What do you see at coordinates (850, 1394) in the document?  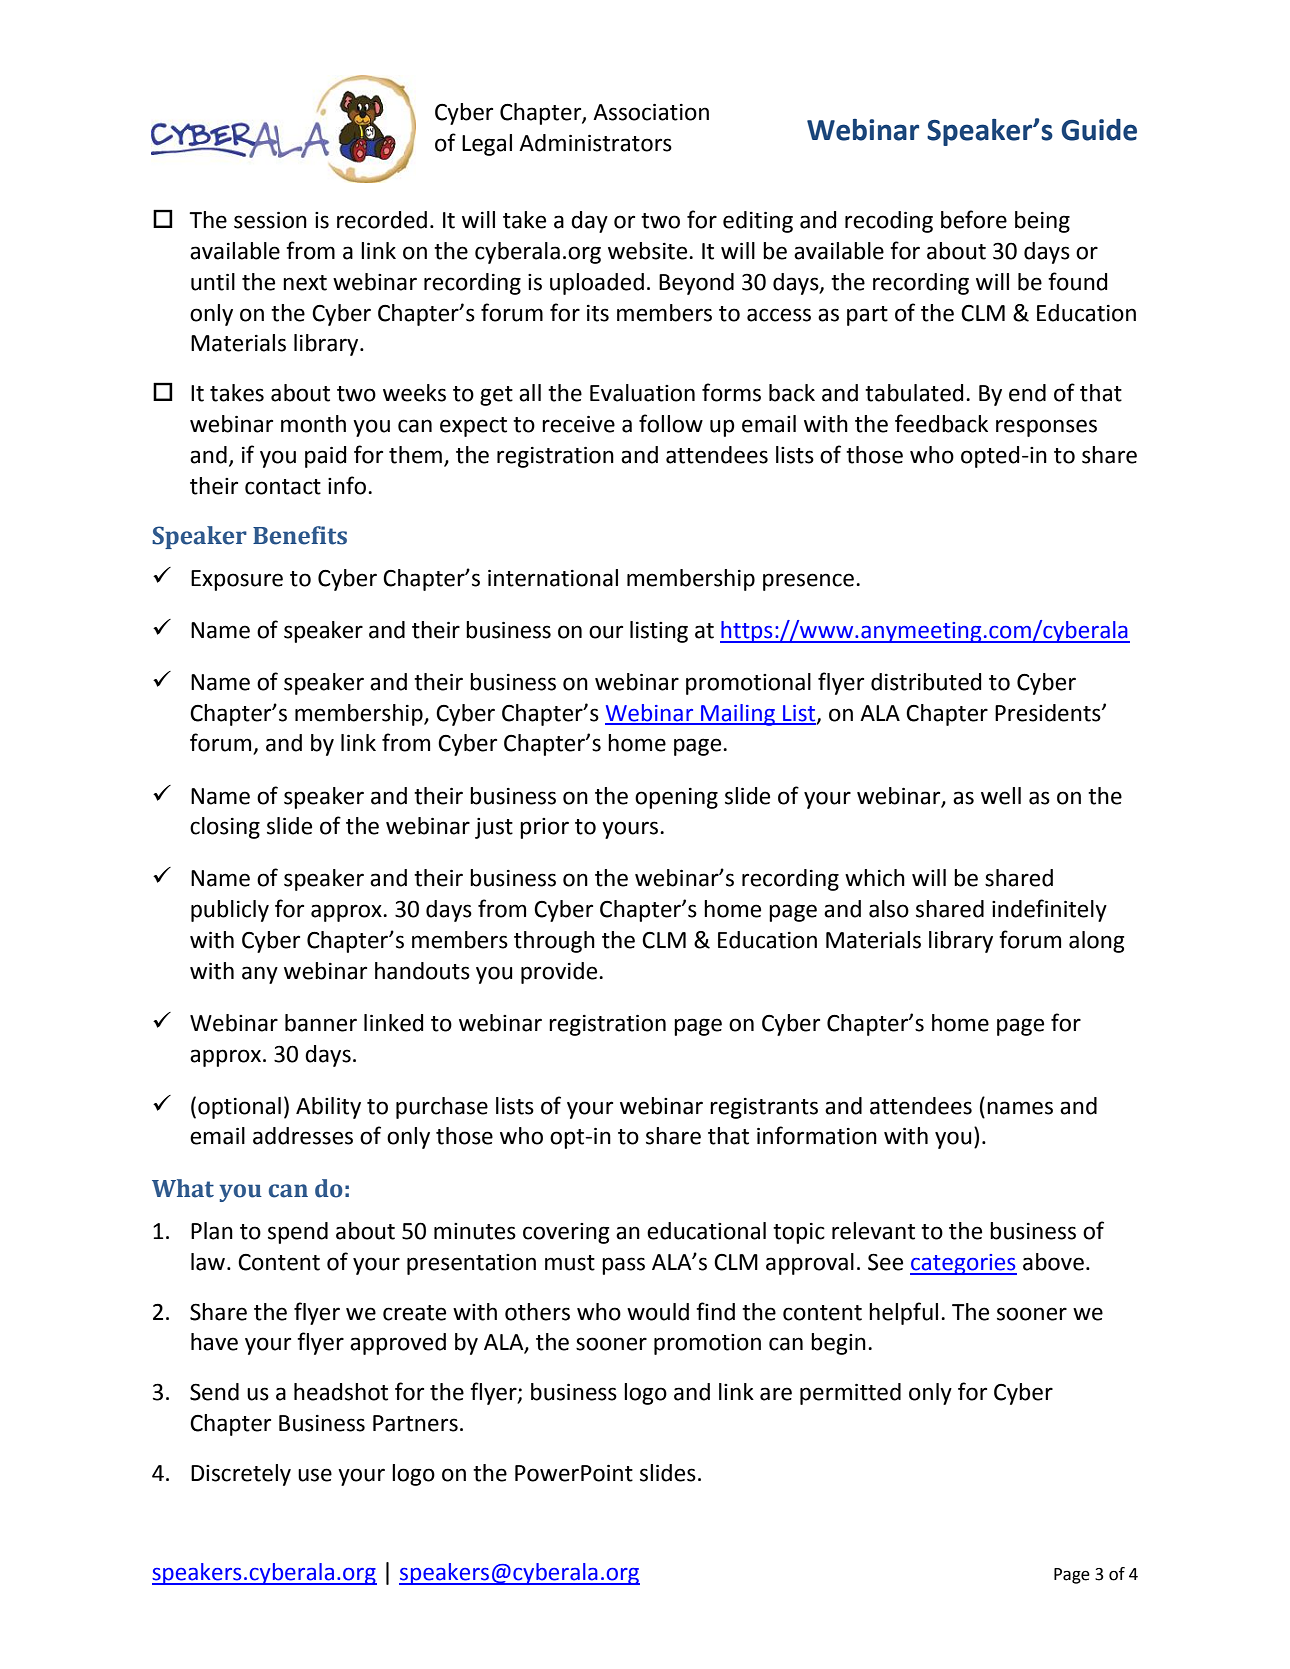 I see `permitted` at bounding box center [850, 1394].
